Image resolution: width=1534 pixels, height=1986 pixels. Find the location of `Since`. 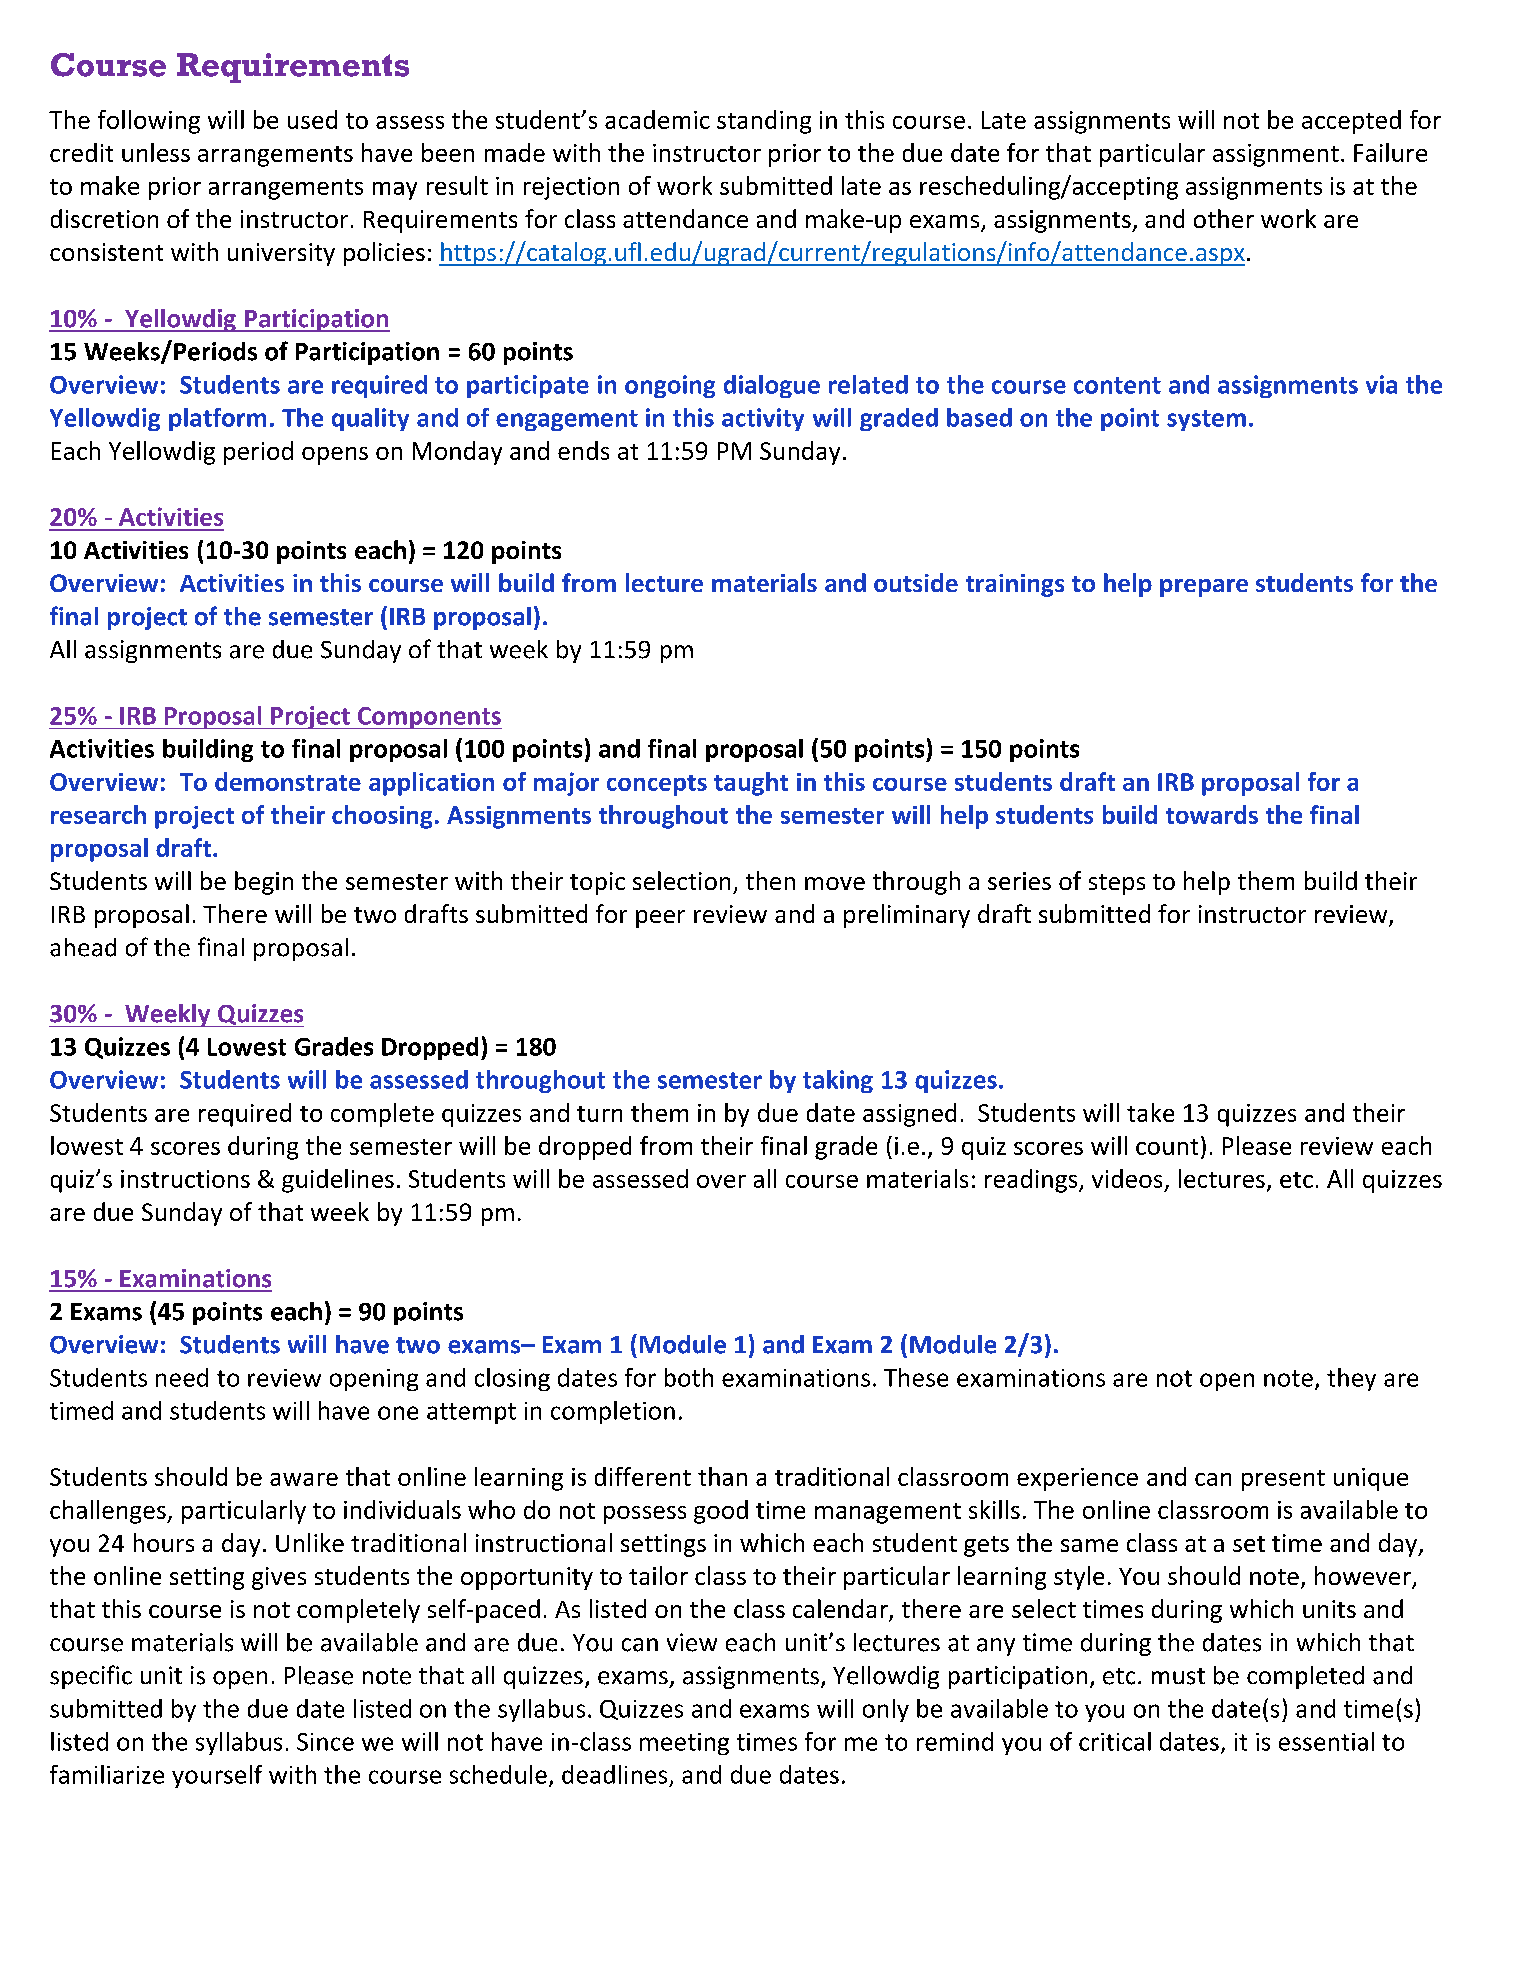

Since is located at coordinates (325, 1742).
